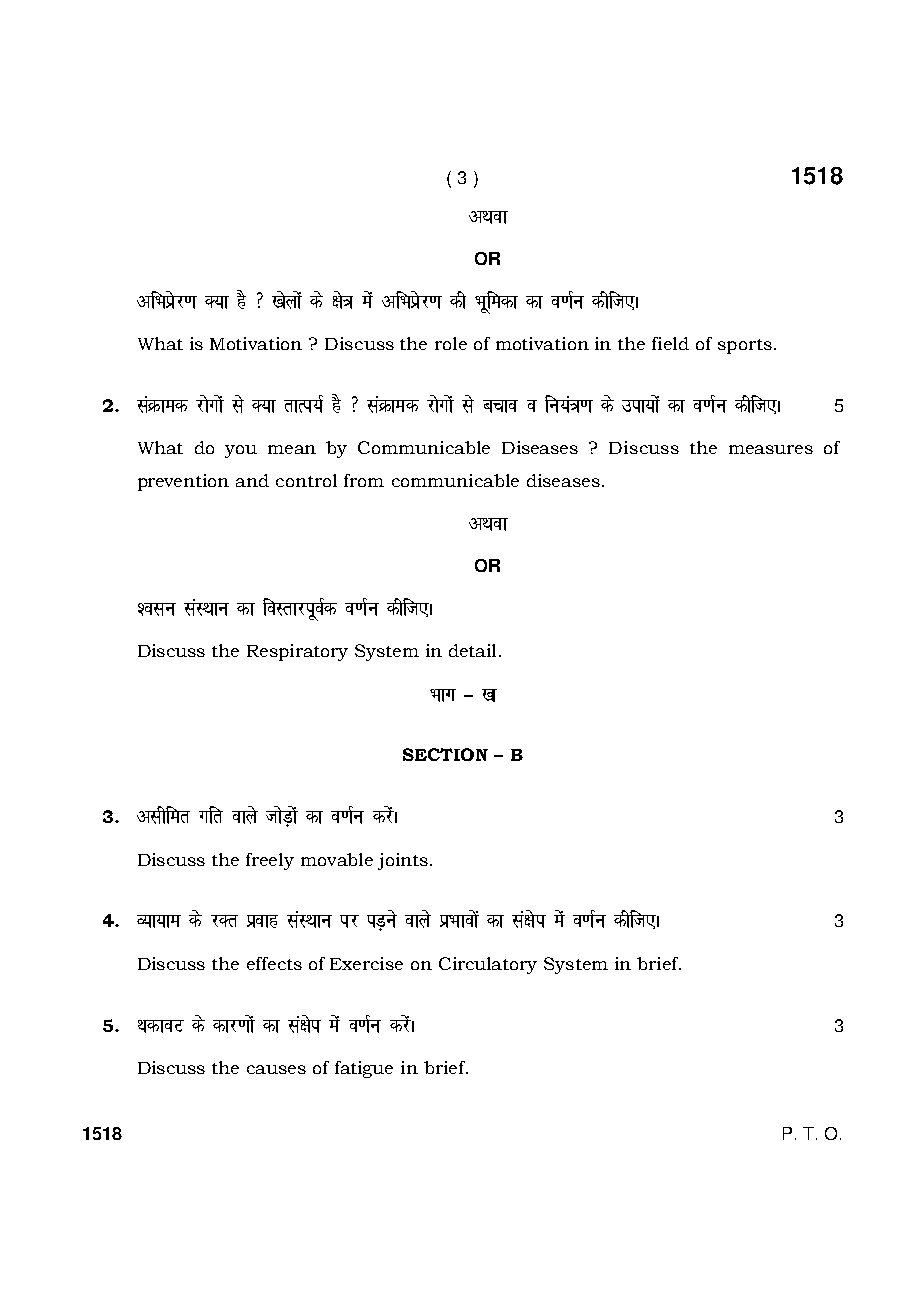  I want to click on Respiratory, so click(297, 652).
